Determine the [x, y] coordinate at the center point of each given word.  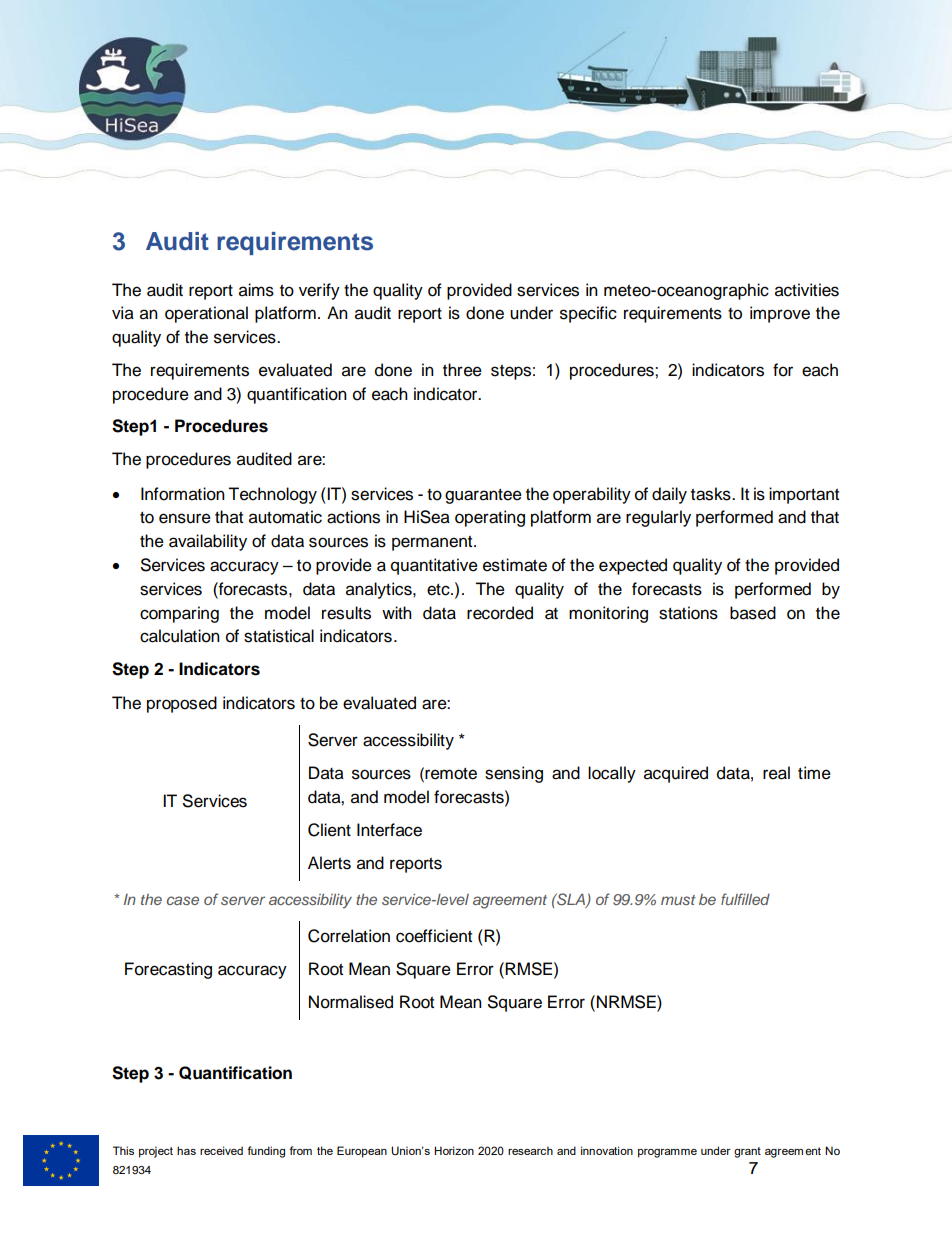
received [221, 1150]
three [462, 370]
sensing [514, 774]
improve [780, 314]
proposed [182, 704]
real [776, 773]
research [530, 1150]
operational [206, 314]
